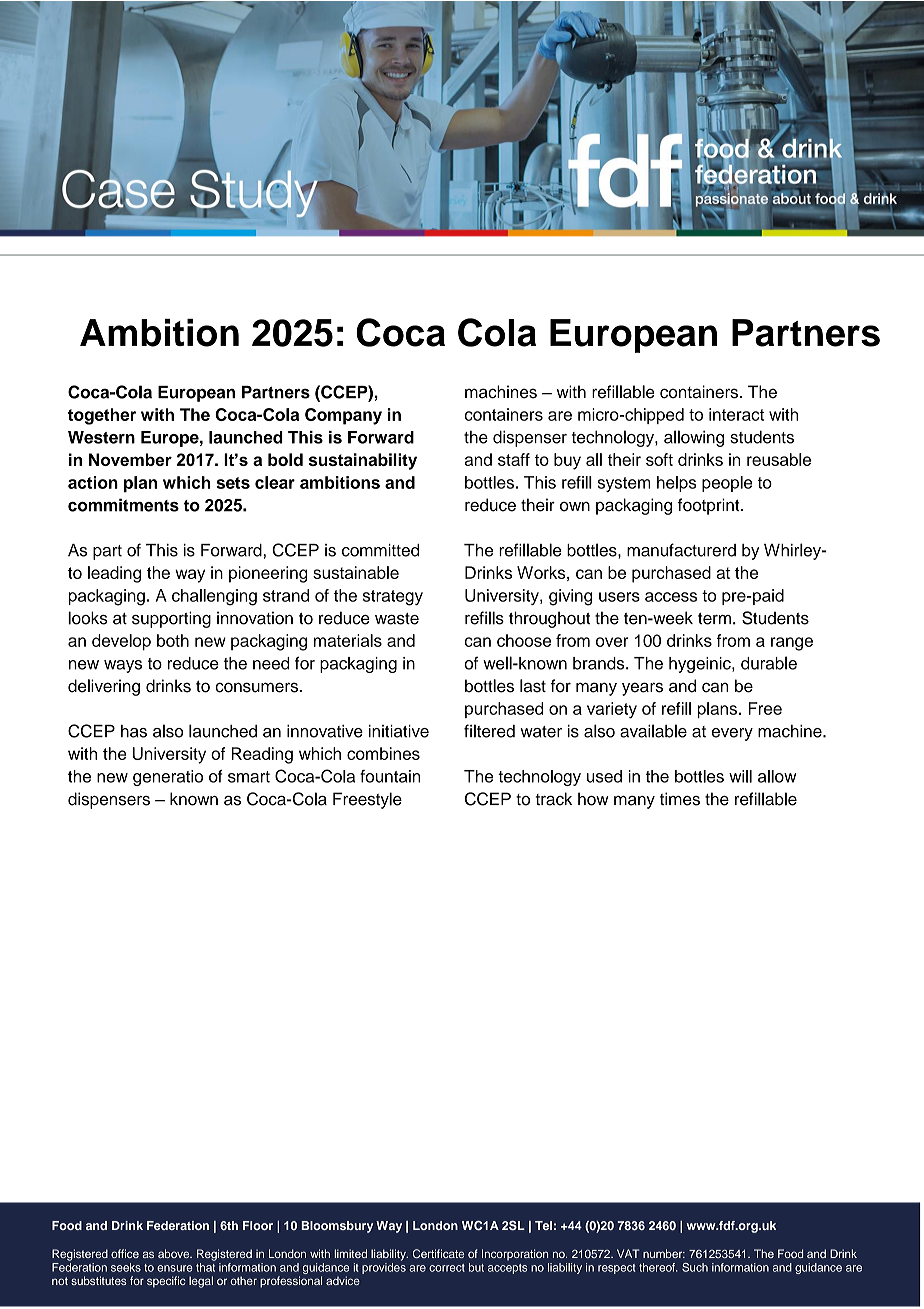 The image size is (924, 1309). Describe the element at coordinates (173, 640) in the screenshot. I see `both` at that location.
